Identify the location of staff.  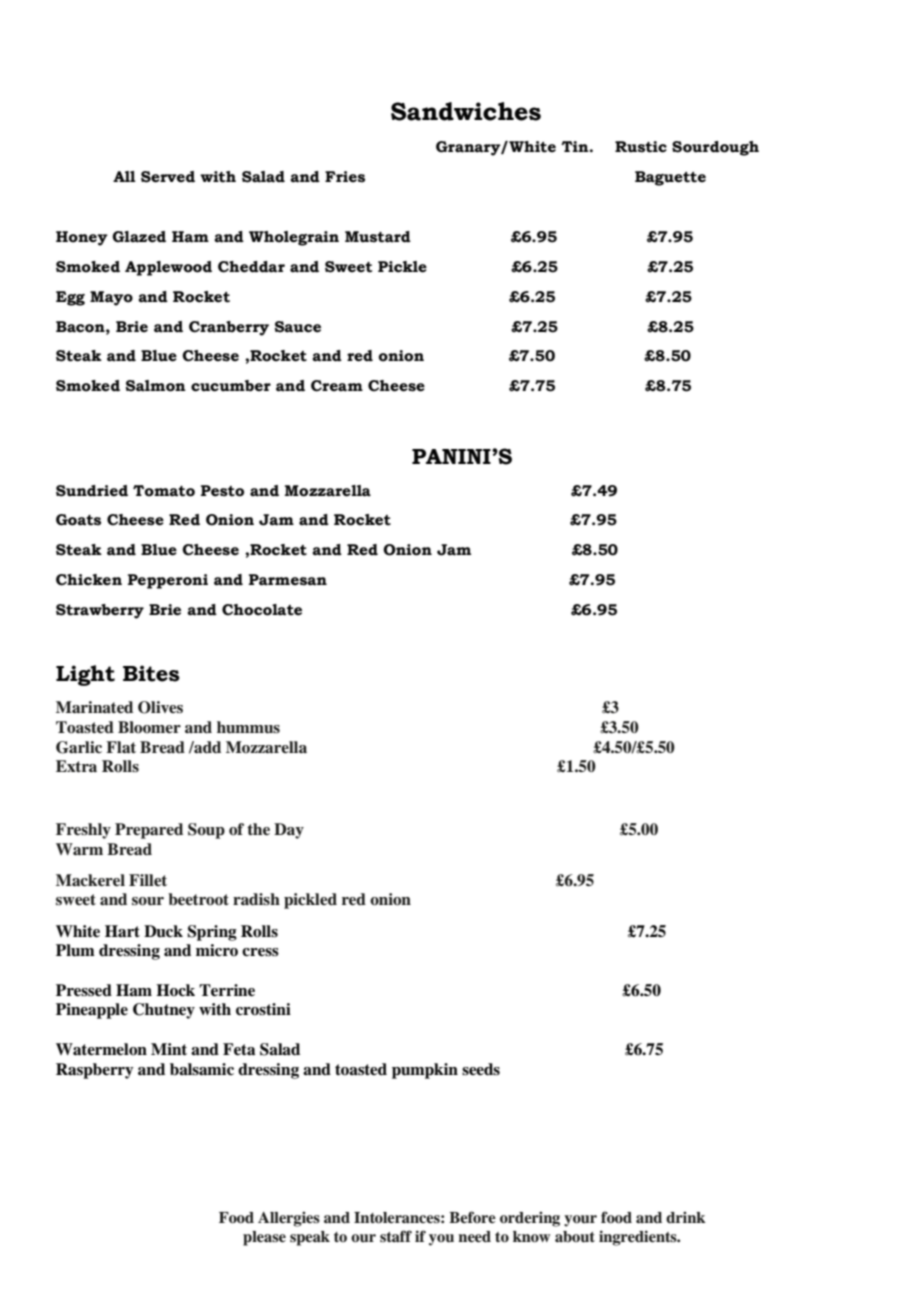
(396, 1236).
